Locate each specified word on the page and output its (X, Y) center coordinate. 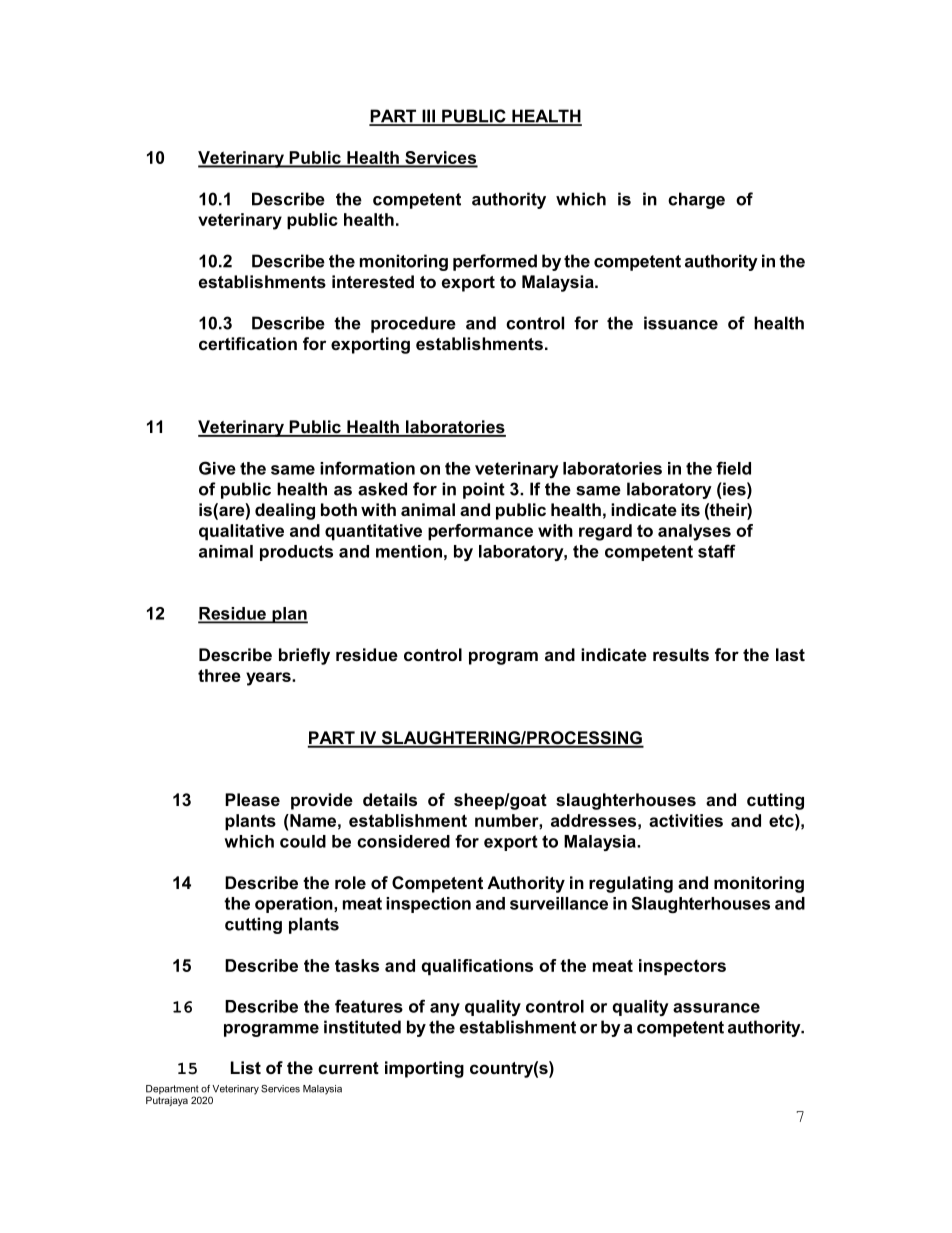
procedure (413, 324)
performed (495, 262)
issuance (681, 323)
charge (696, 200)
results (681, 654)
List (246, 1067)
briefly (304, 656)
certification (248, 343)
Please (252, 799)
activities (686, 820)
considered (403, 841)
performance (480, 532)
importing (424, 1069)
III (428, 117)
